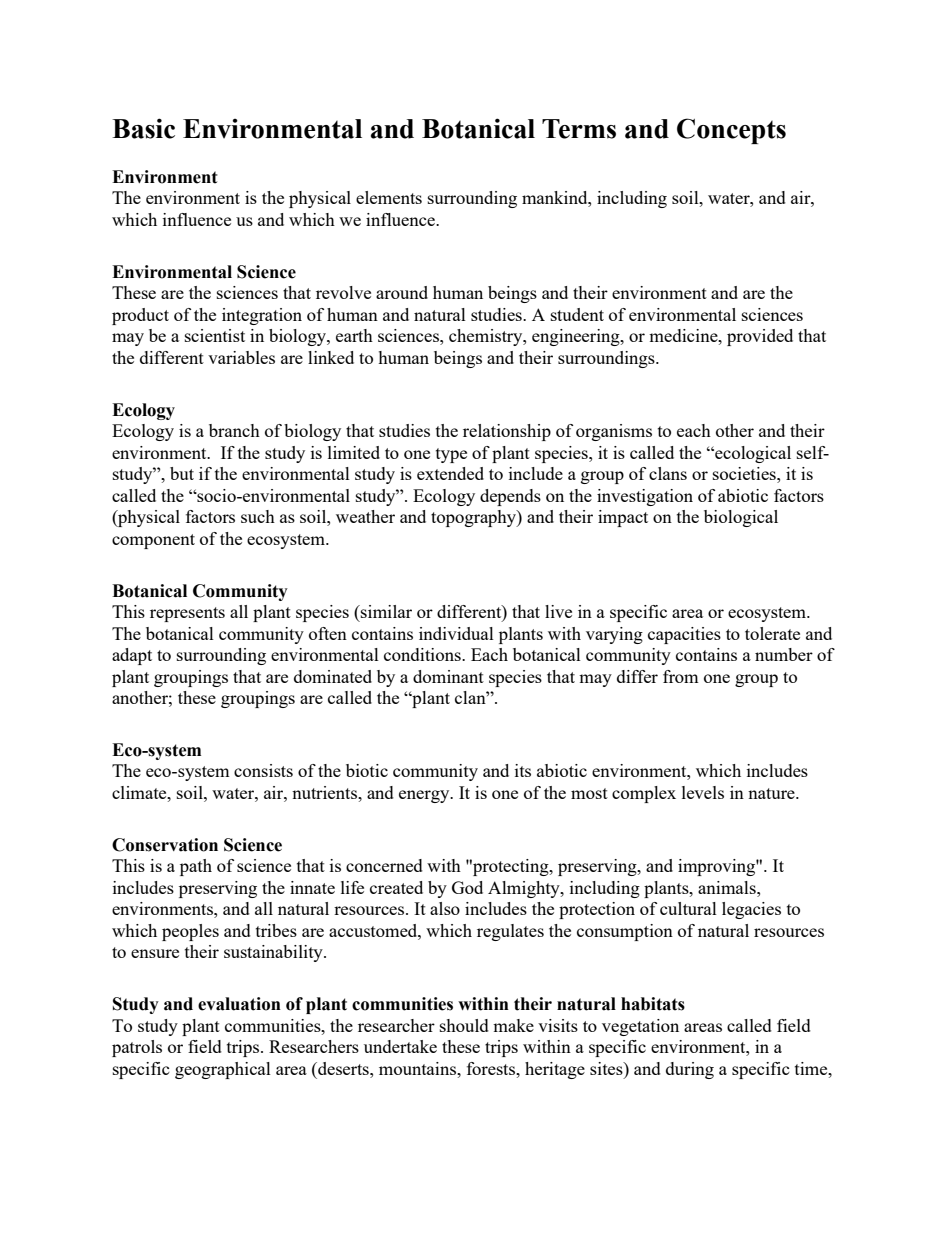 The height and width of the page is (1233, 952). Describe the element at coordinates (263, 770) in the page. I see `consists` at that location.
